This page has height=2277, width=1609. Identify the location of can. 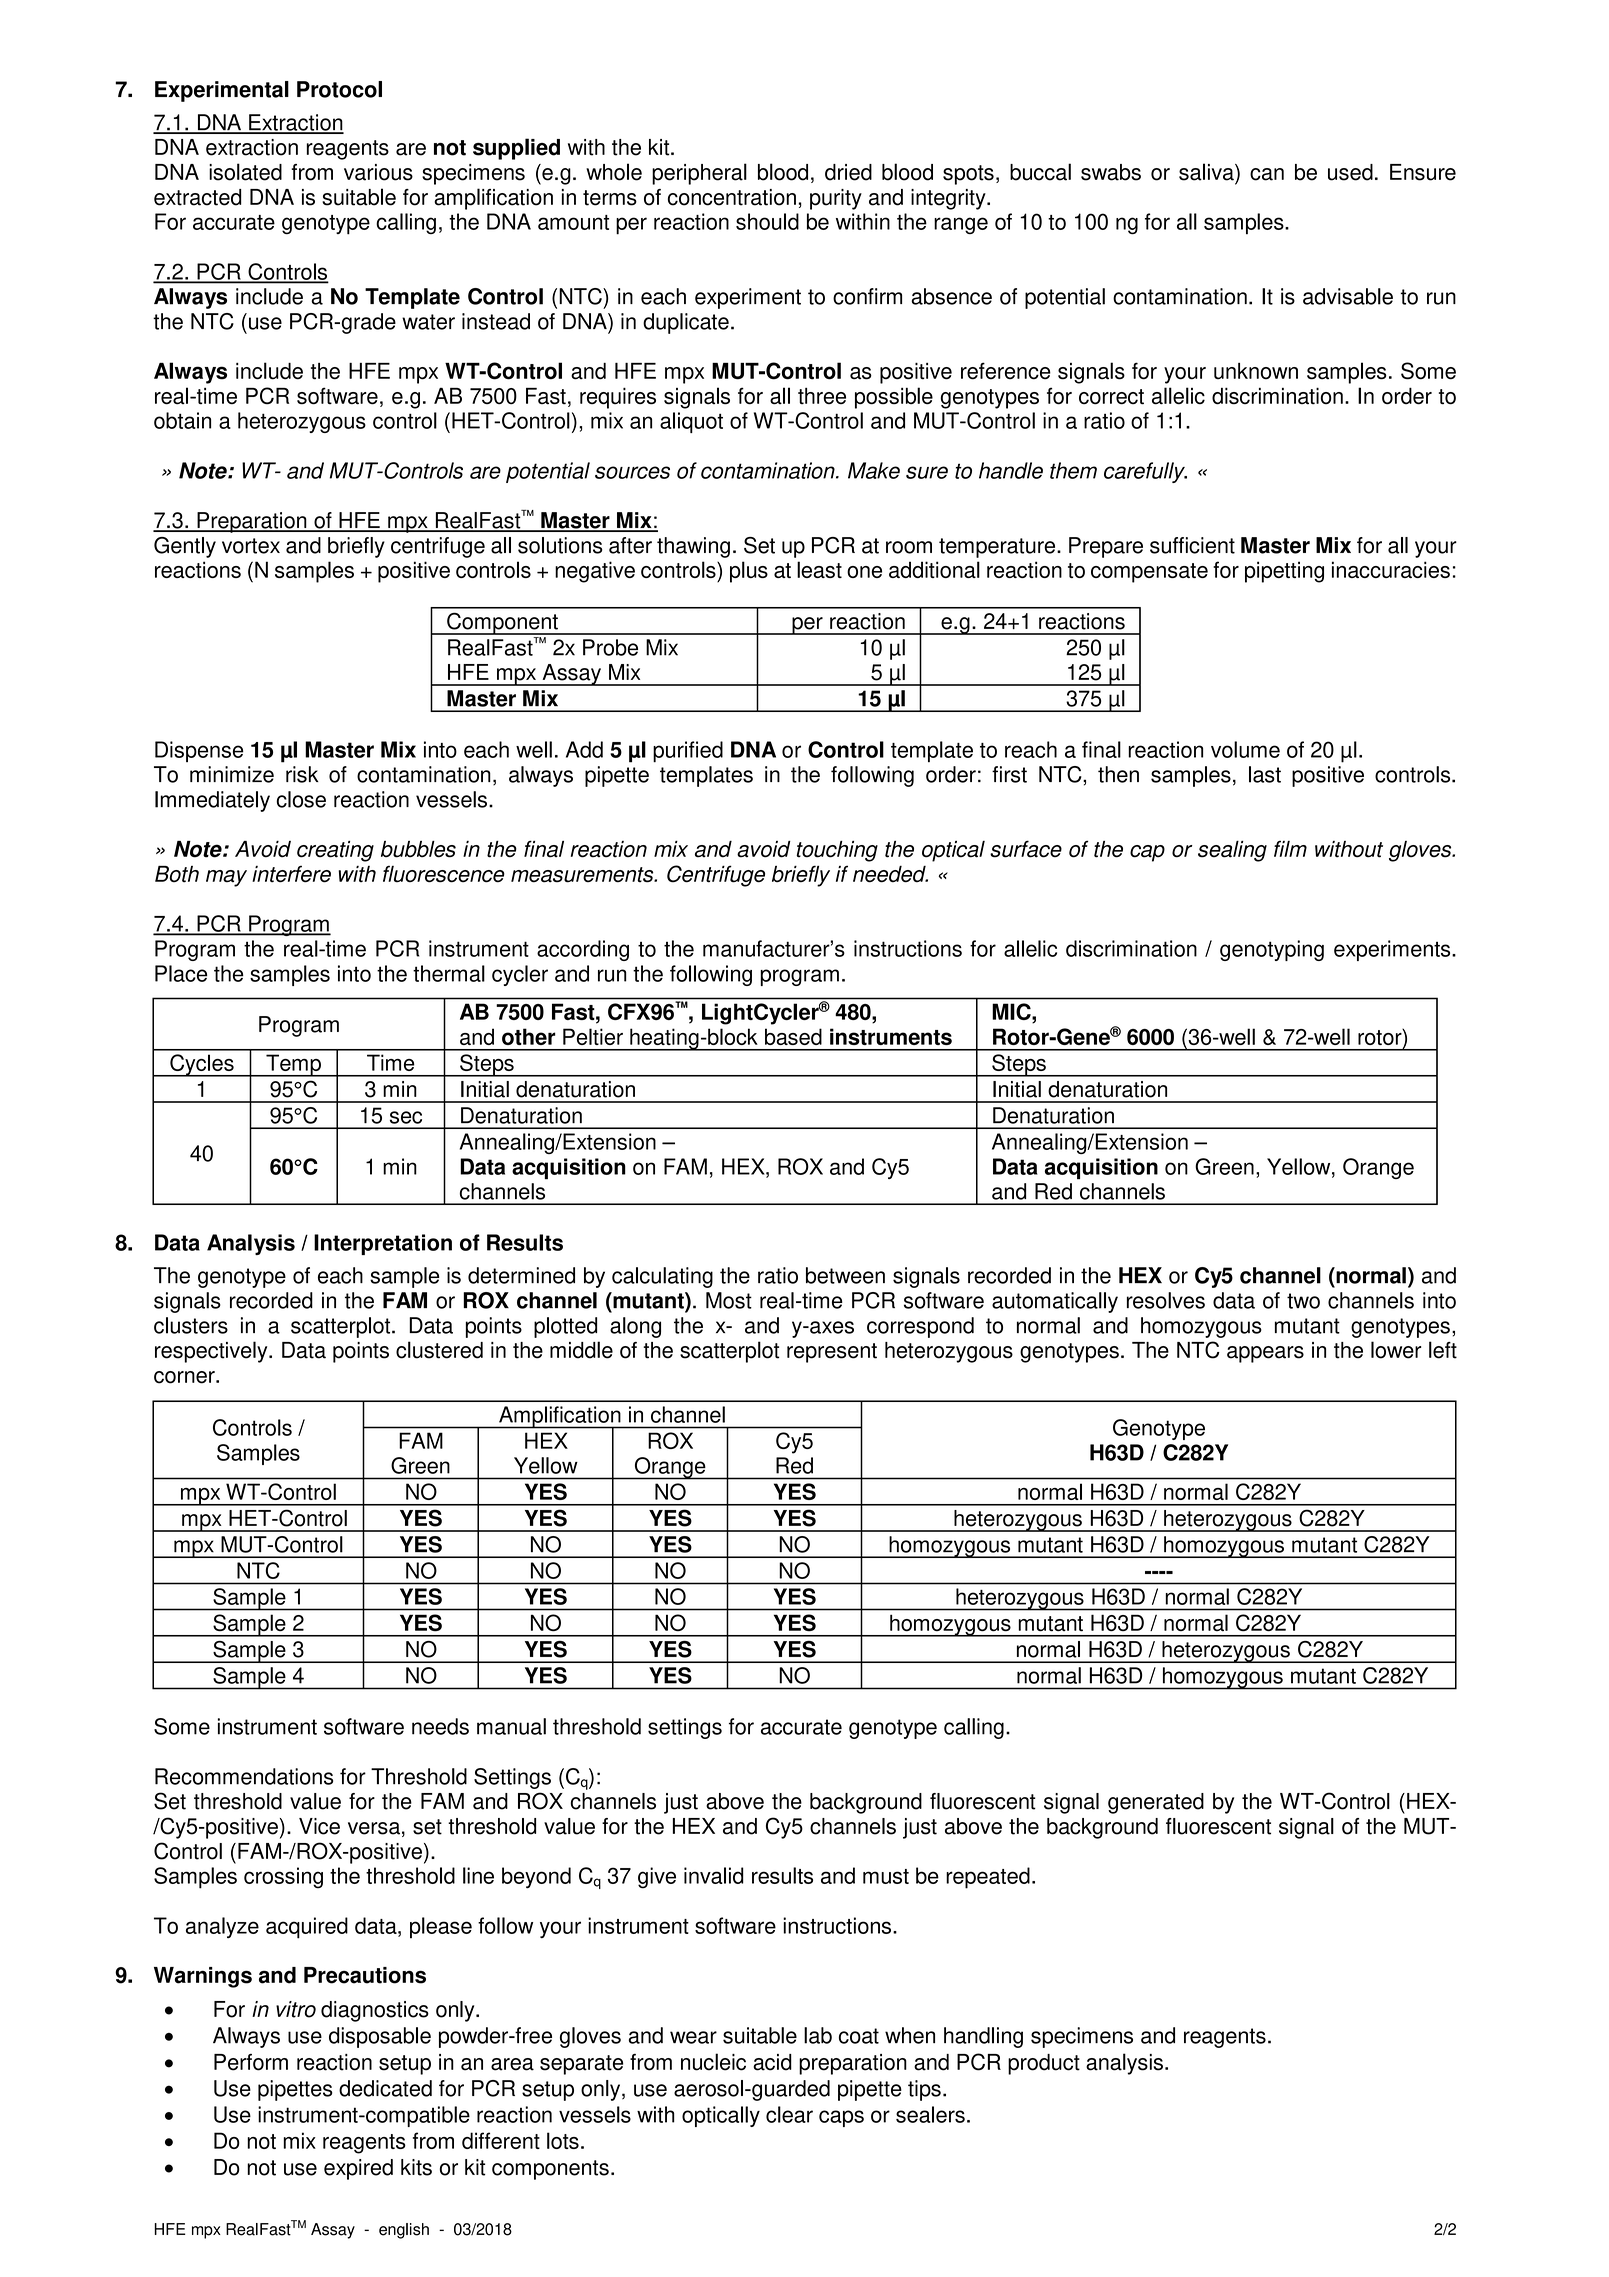
(1267, 174).
